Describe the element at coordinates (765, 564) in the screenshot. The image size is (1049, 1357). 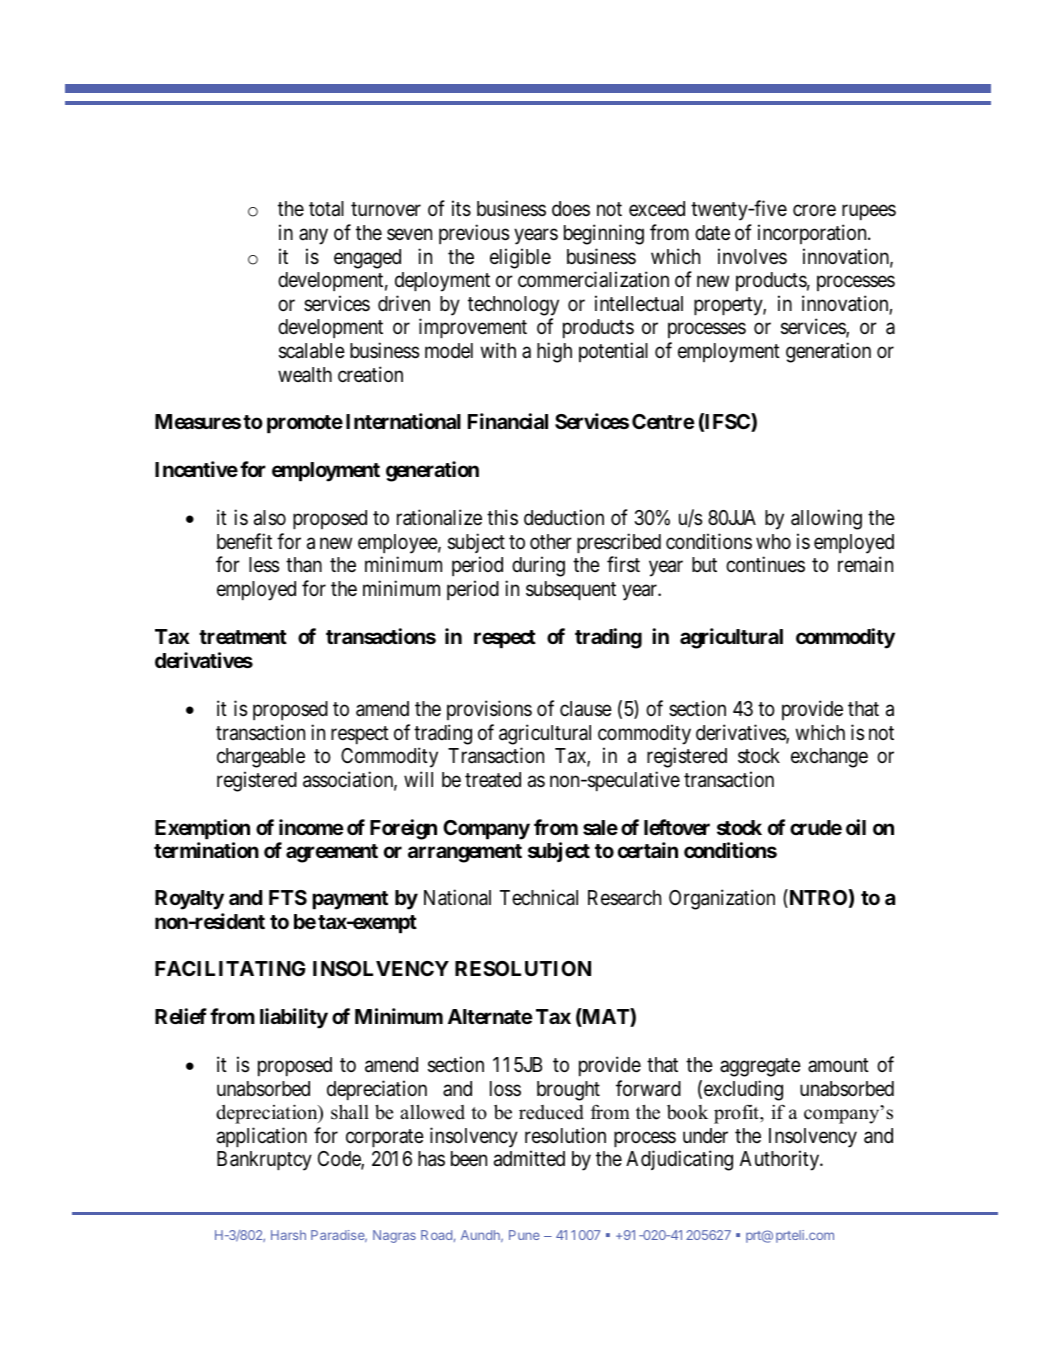
I see `continues` at that location.
